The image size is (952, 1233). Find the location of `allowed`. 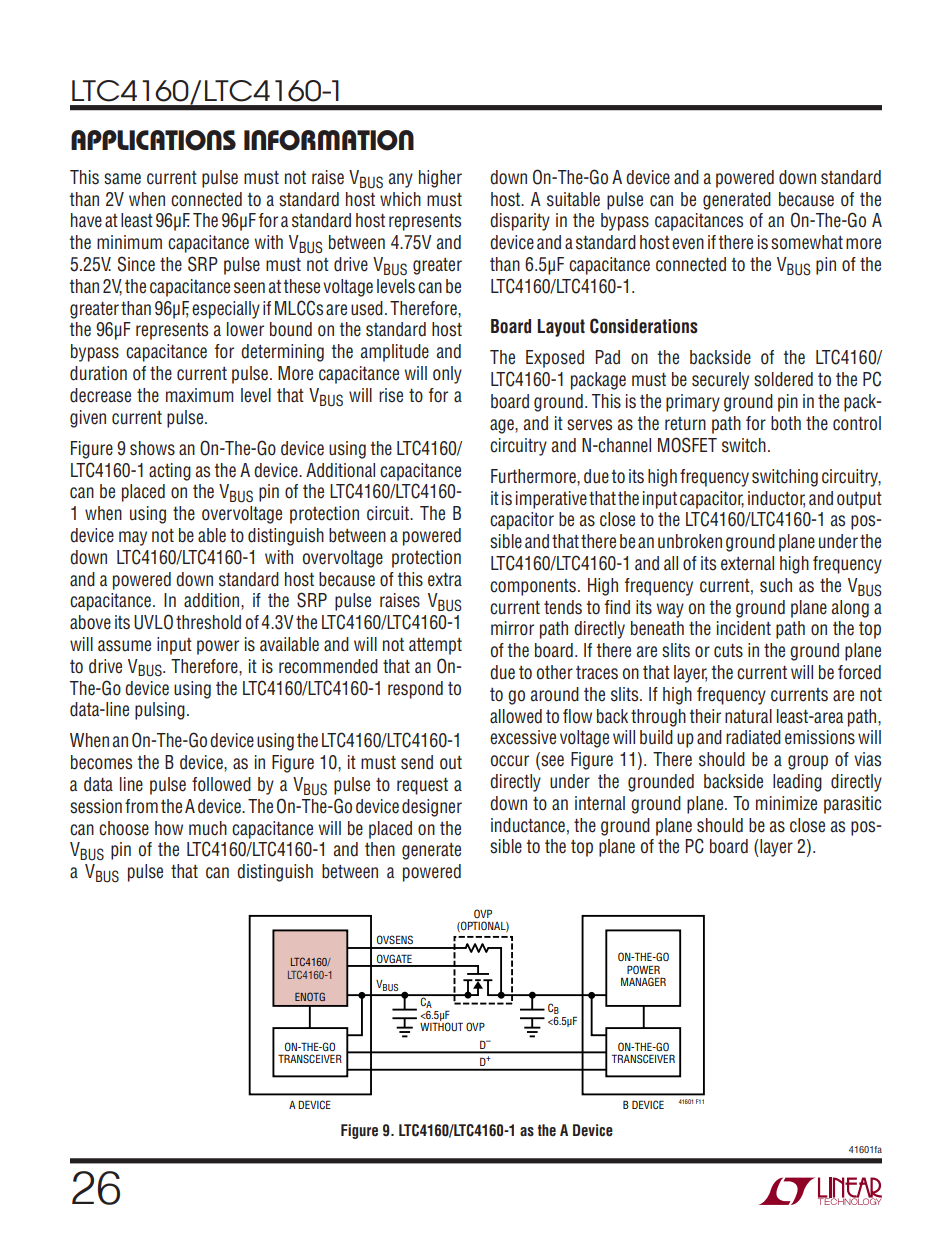

allowed is located at coordinates (516, 716).
